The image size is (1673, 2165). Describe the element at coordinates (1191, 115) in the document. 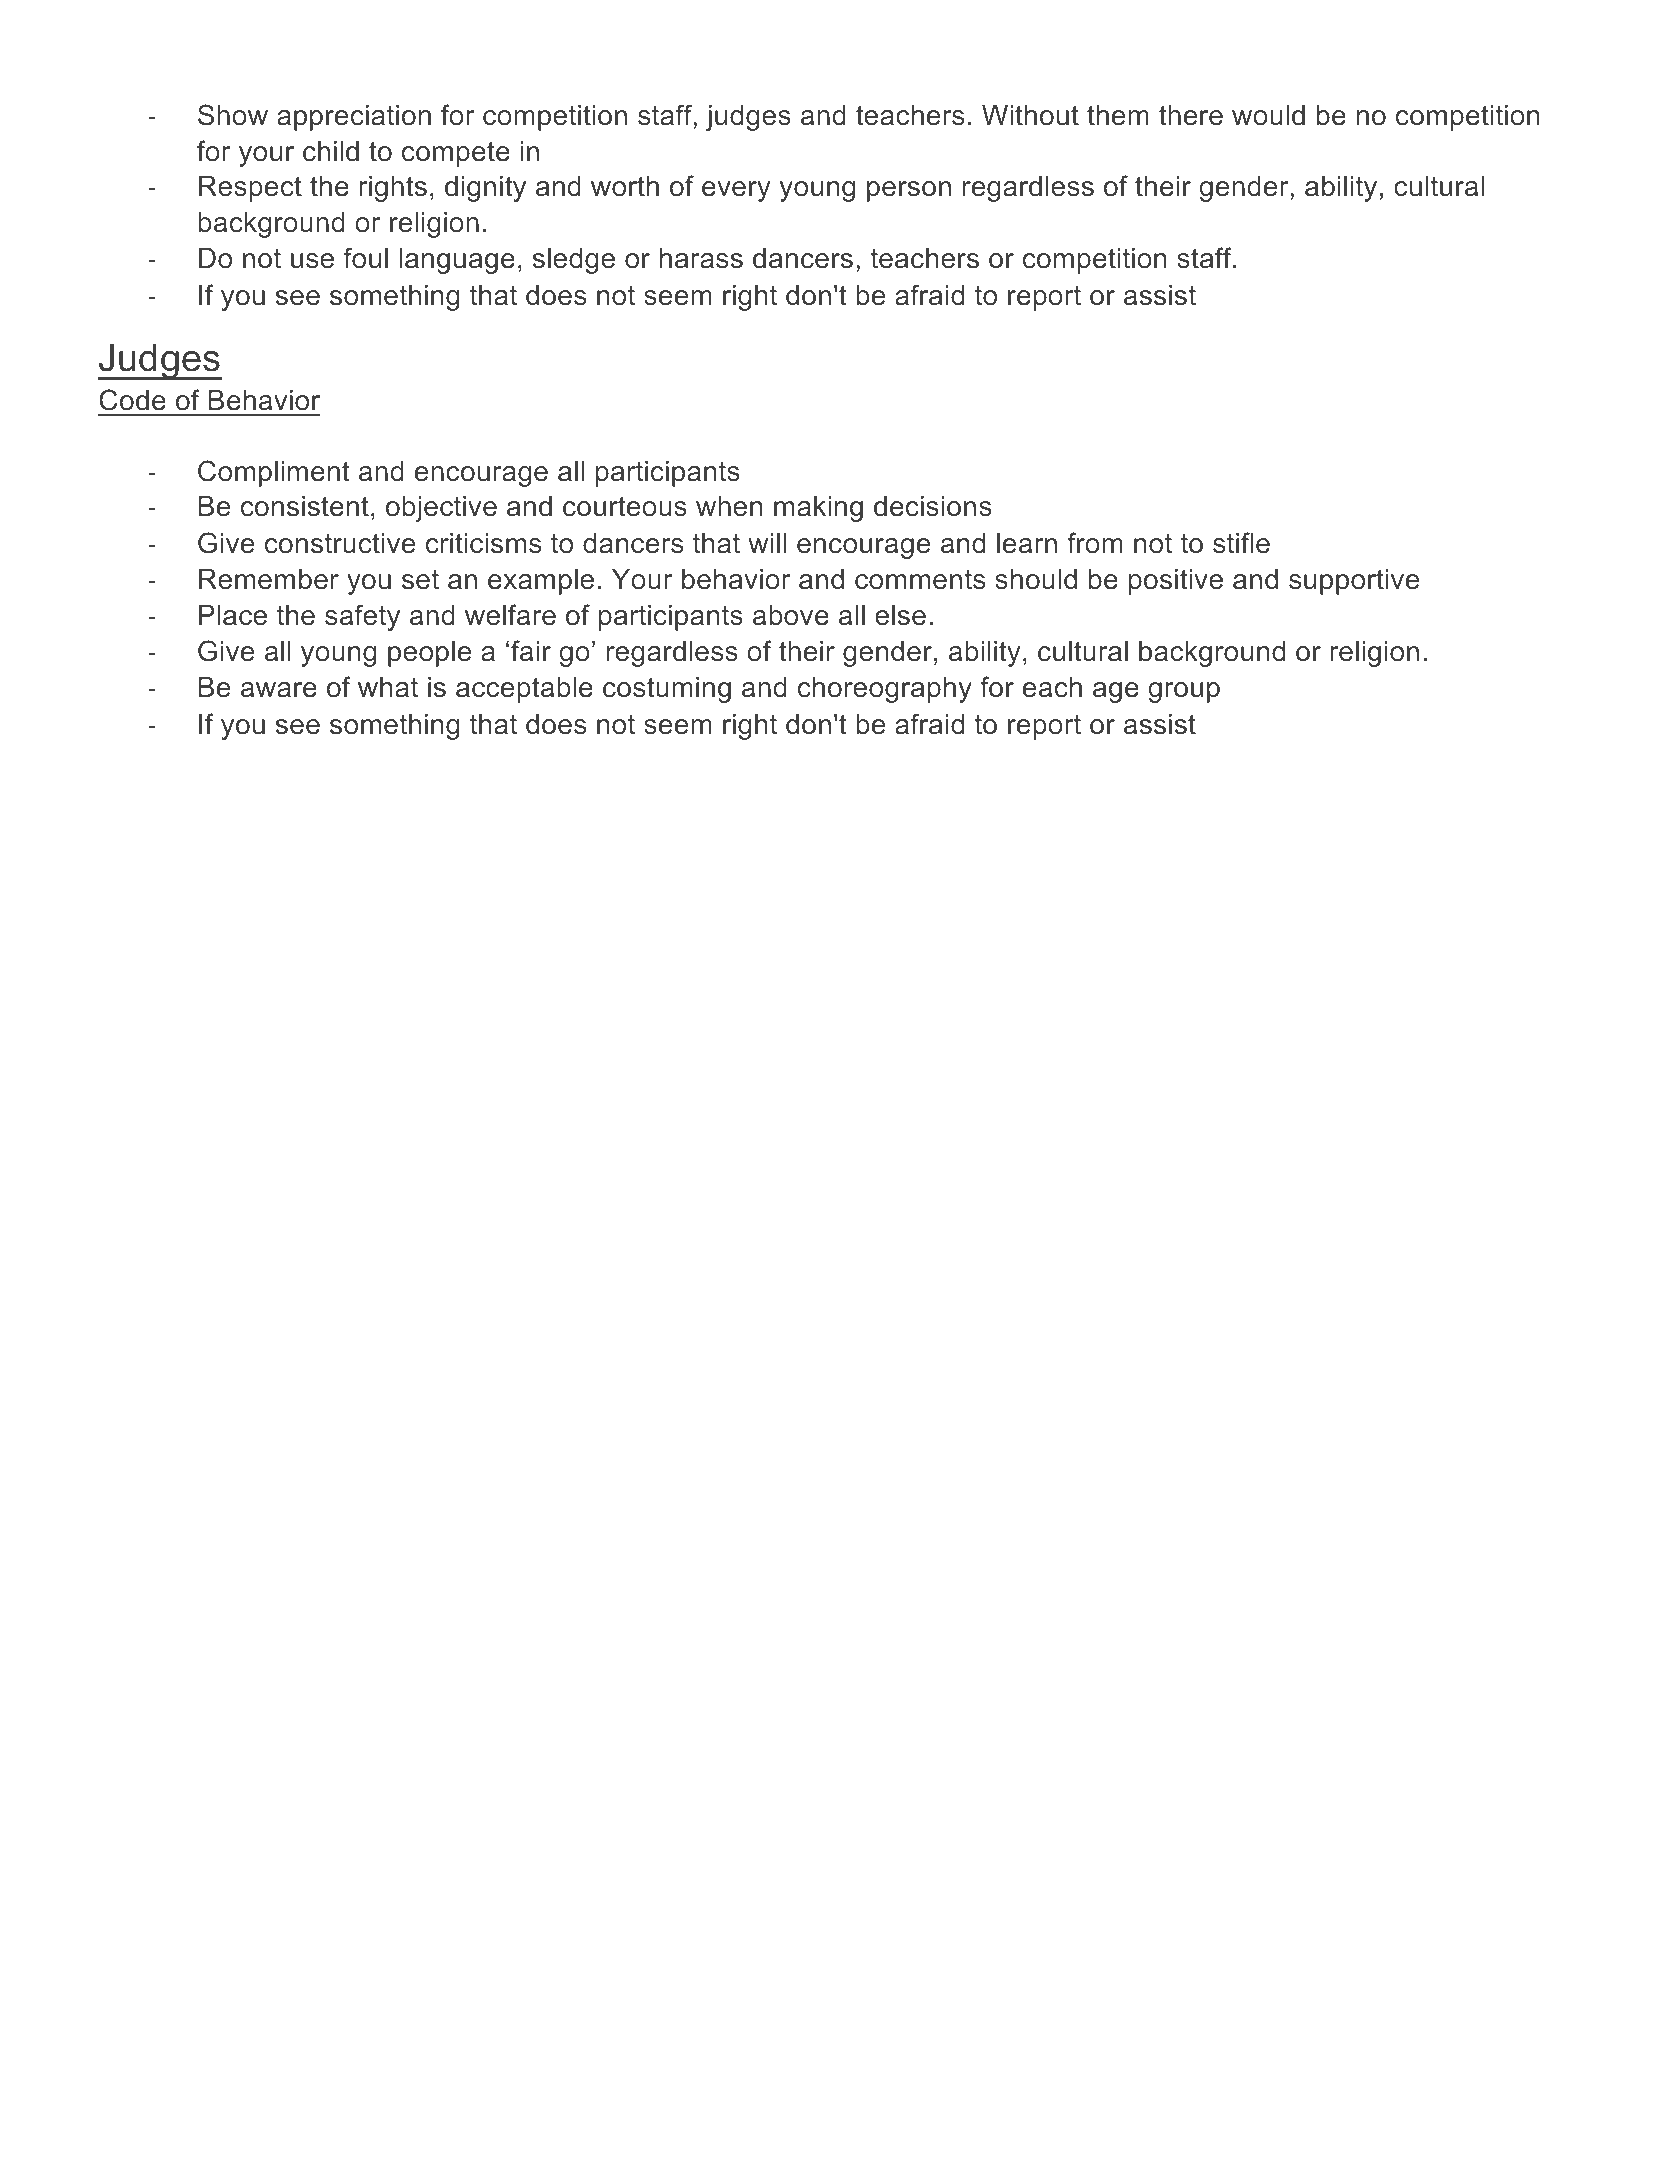

I see `there` at that location.
